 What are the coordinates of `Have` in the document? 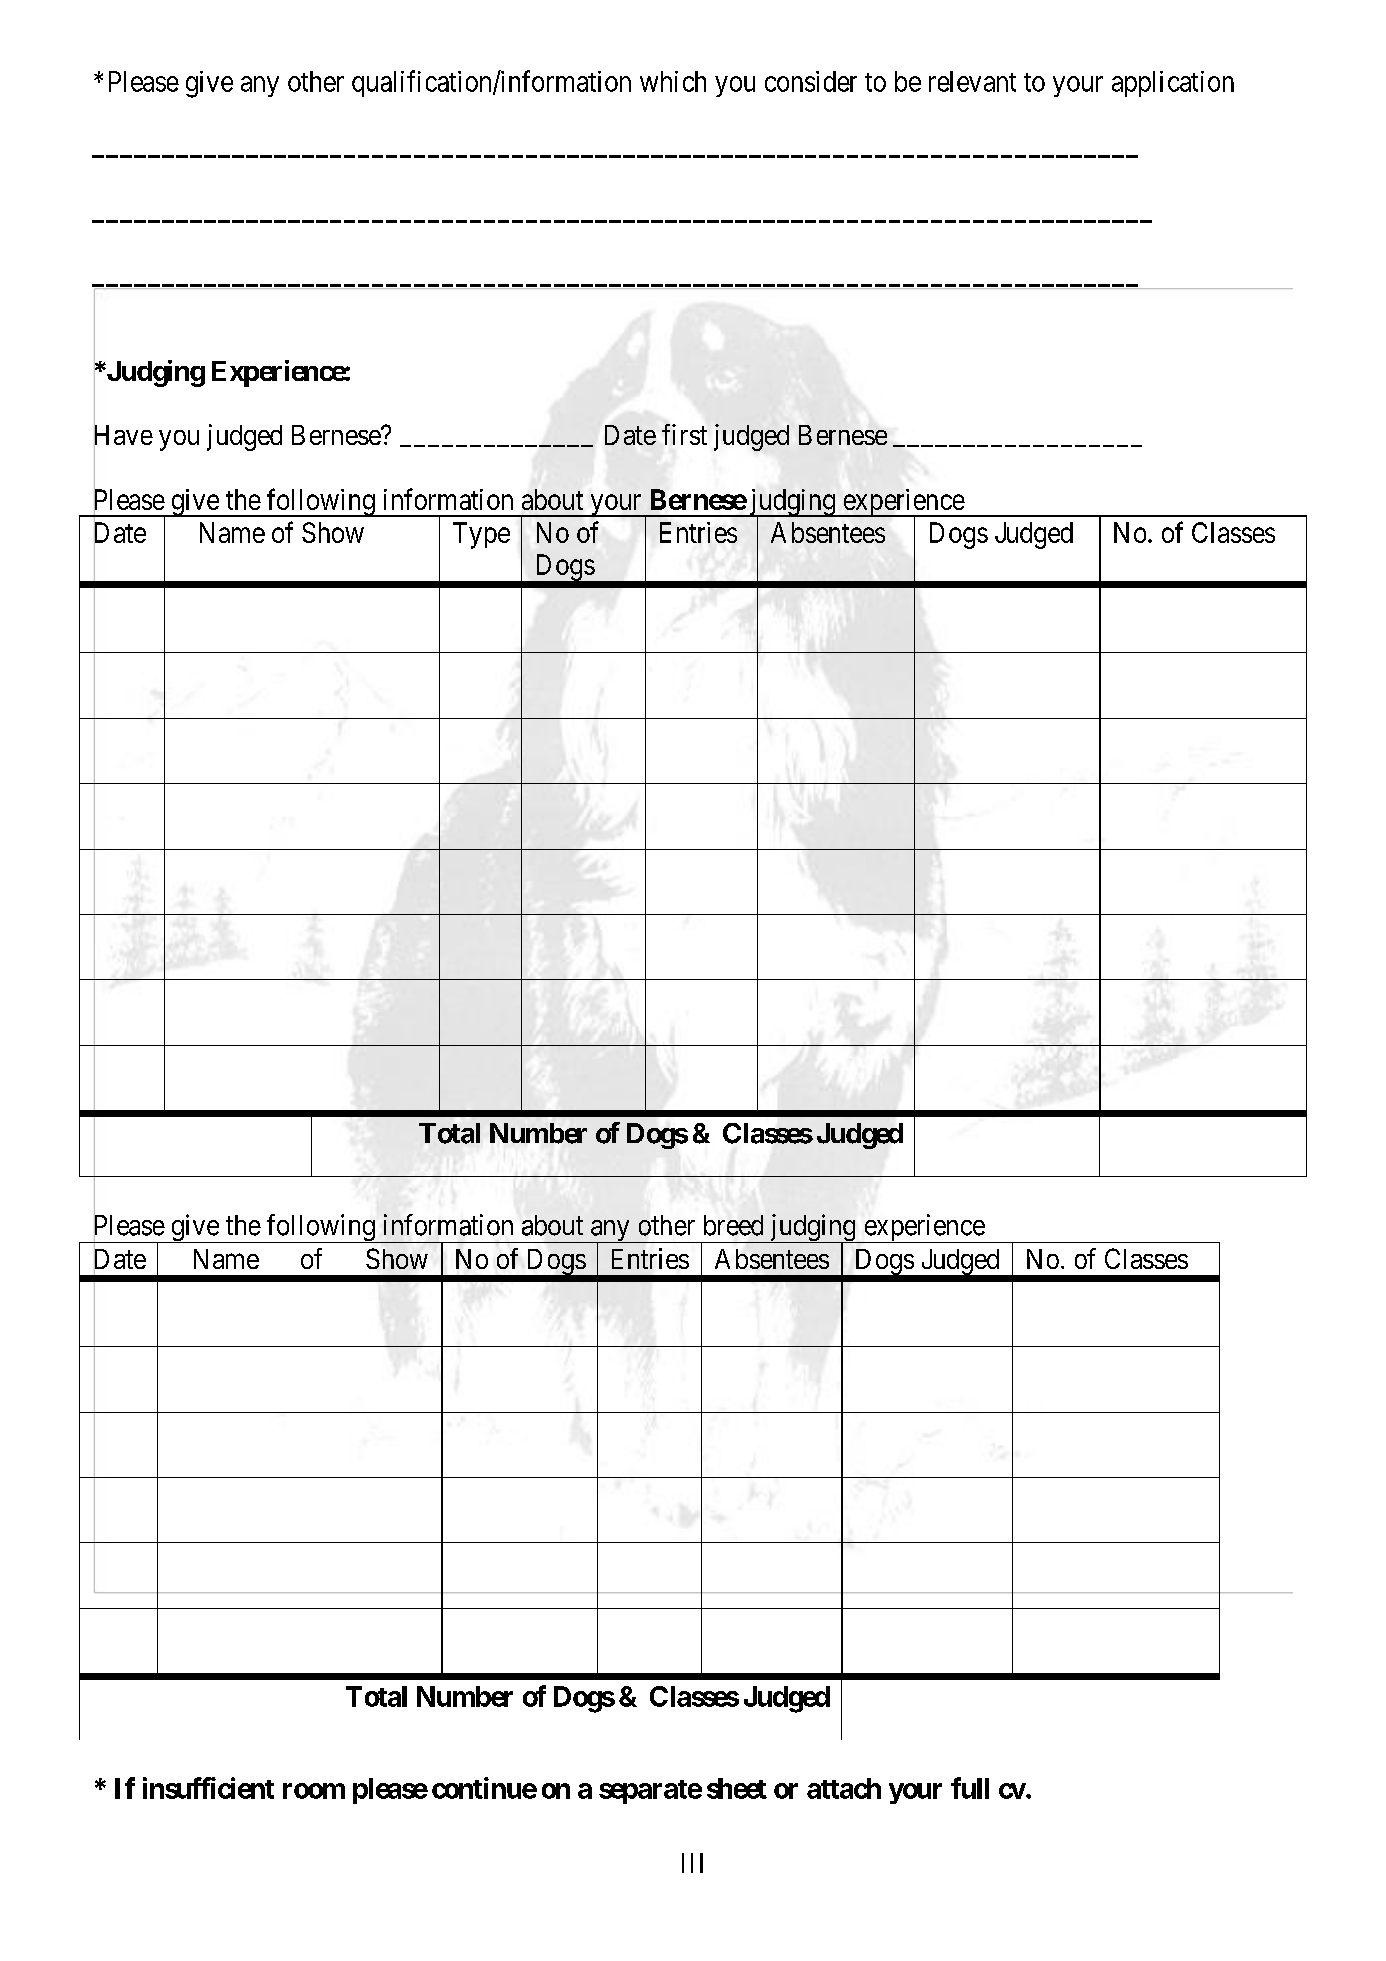 It's located at (123, 436).
